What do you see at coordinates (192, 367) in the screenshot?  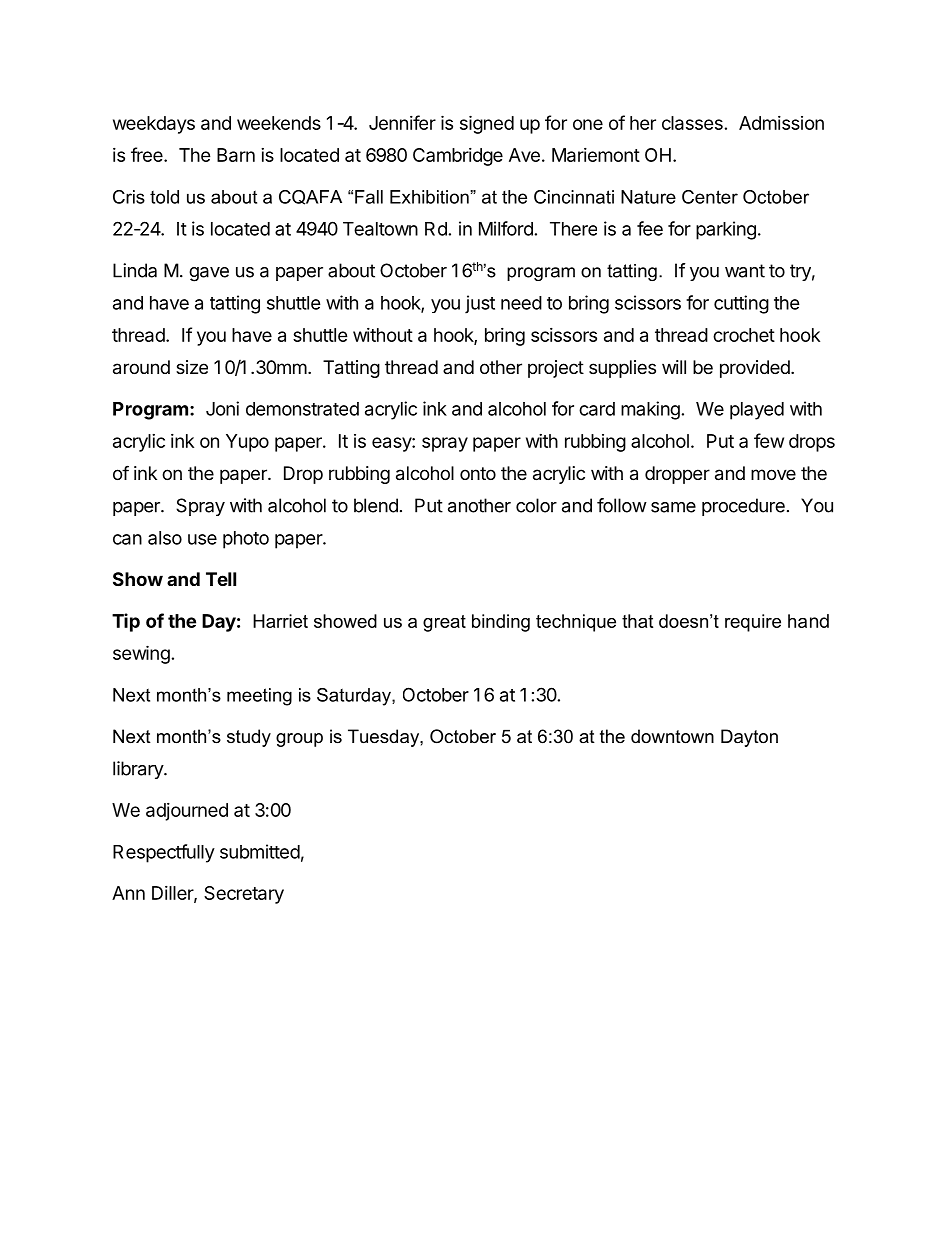 I see `size` at bounding box center [192, 367].
